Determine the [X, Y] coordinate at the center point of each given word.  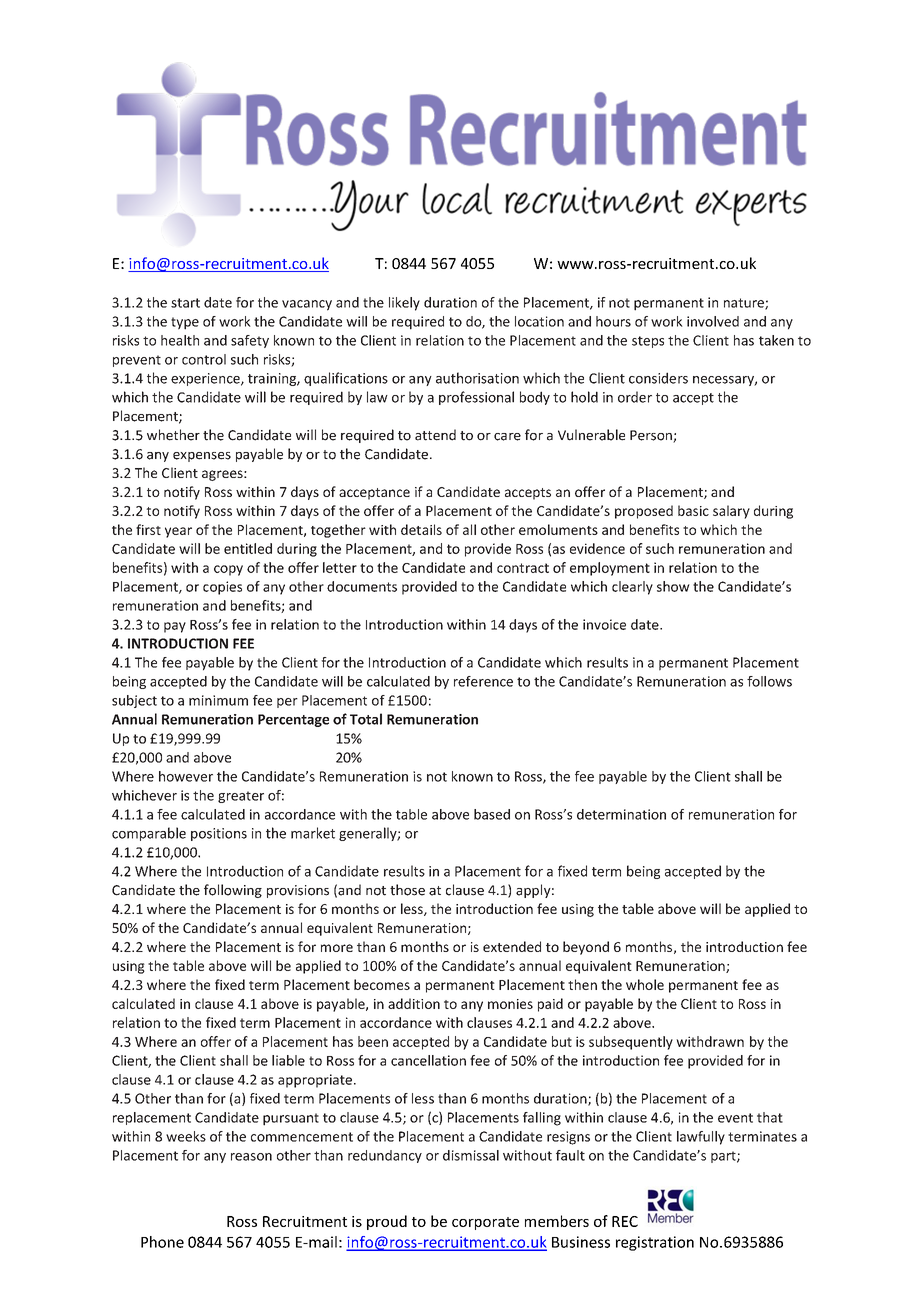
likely [404, 304]
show [673, 586]
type [185, 323]
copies [222, 588]
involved [713, 321]
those [407, 890]
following [233, 891]
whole [645, 984]
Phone [162, 1242]
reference [483, 681]
